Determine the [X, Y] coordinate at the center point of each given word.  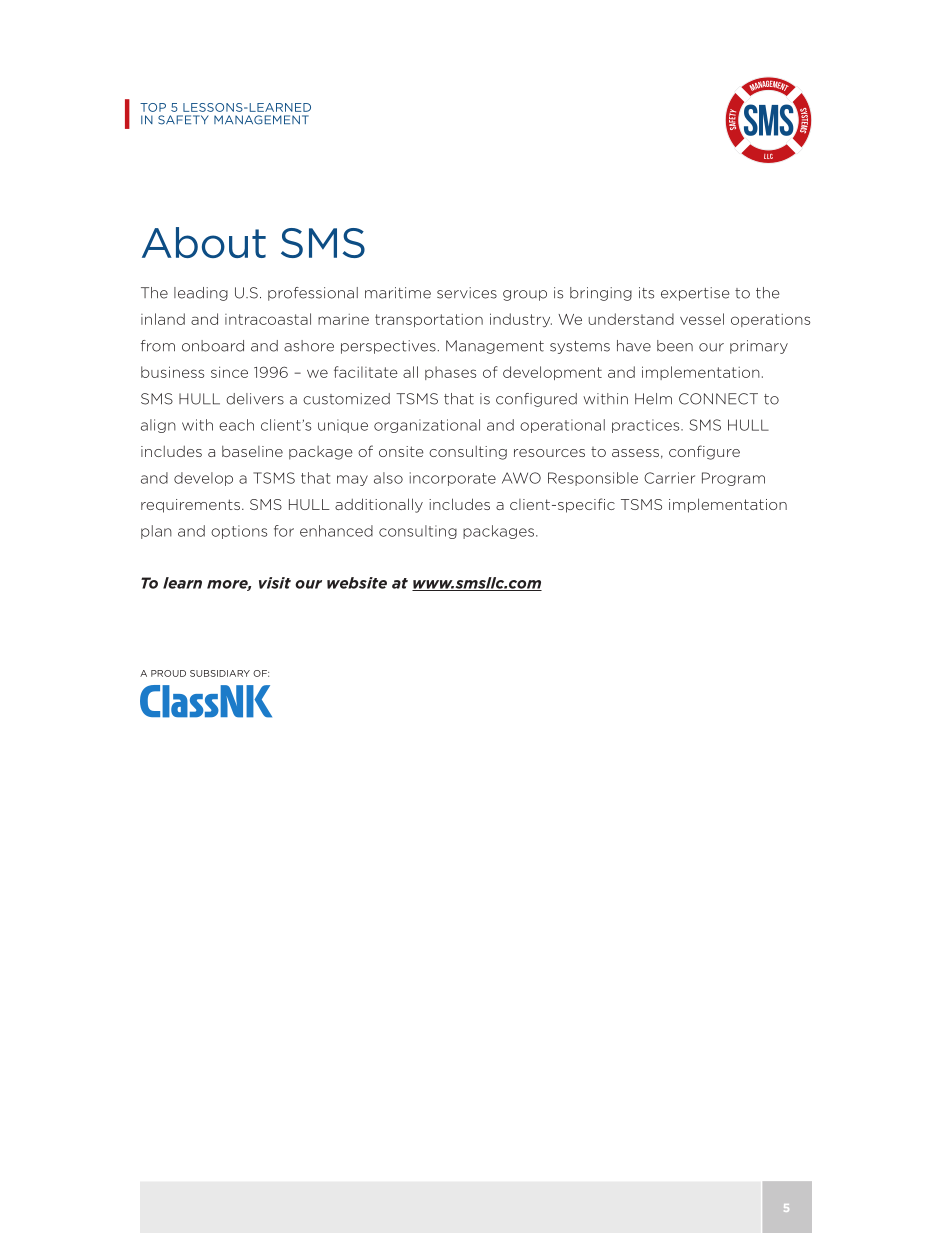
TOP [153, 107]
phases [450, 373]
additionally [379, 505]
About [204, 242]
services [467, 293]
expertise [695, 294]
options [239, 532]
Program [733, 479]
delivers [255, 399]
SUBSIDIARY [220, 673]
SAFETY [183, 120]
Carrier [669, 478]
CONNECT [718, 399]
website [357, 583]
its [646, 293]
